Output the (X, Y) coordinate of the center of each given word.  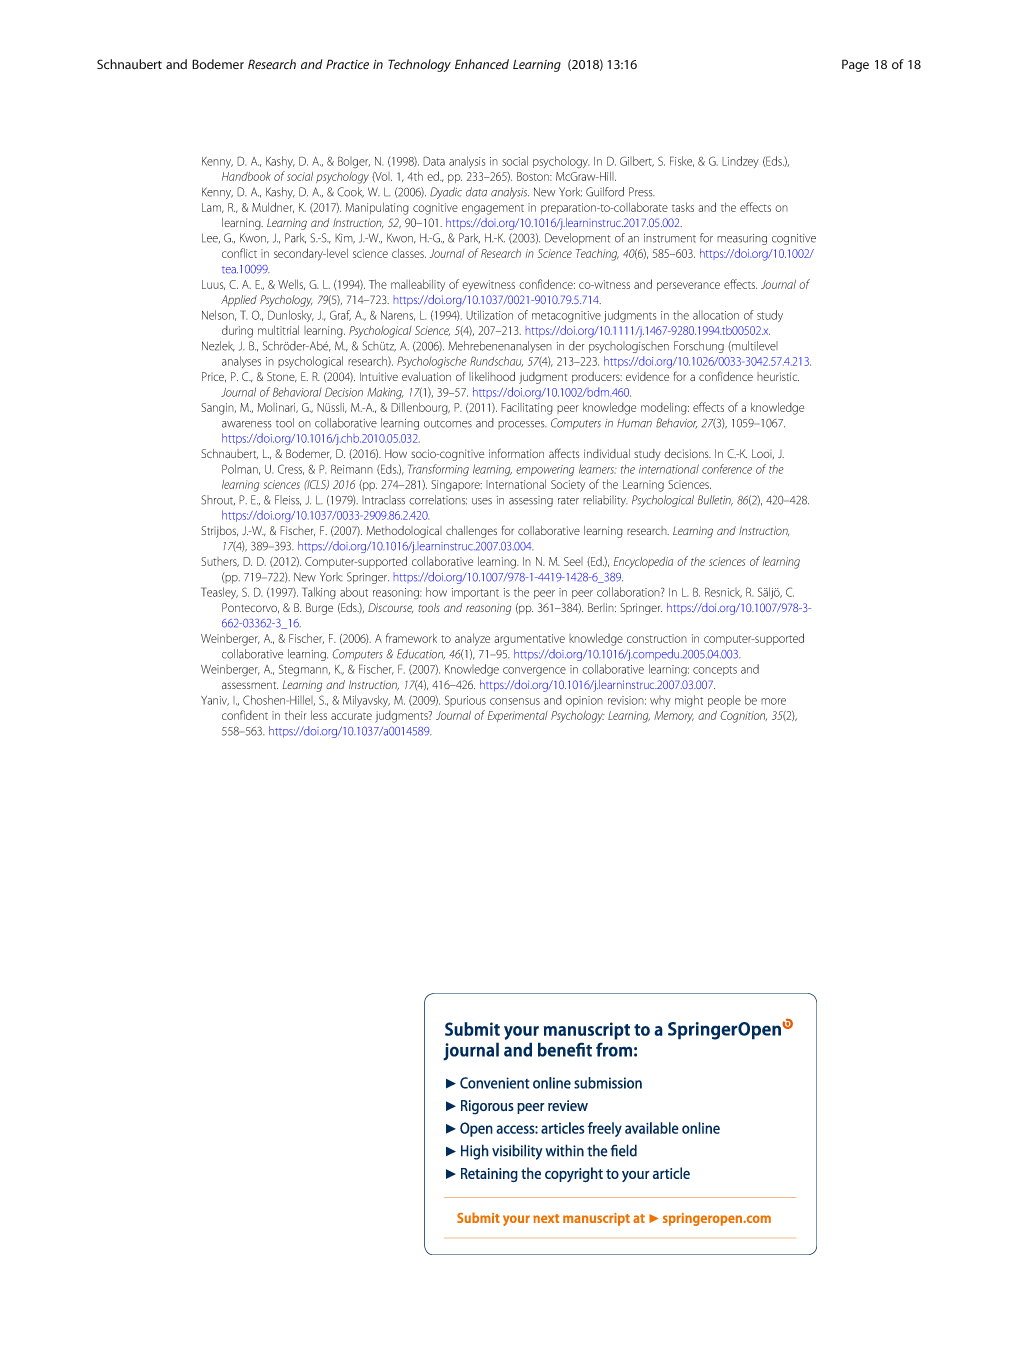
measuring (742, 239)
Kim (345, 238)
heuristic (778, 376)
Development (578, 239)
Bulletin (715, 500)
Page (855, 65)
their (296, 715)
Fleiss (288, 500)
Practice (347, 64)
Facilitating (527, 409)
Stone (282, 377)
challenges (471, 532)
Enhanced (482, 64)
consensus (515, 701)
